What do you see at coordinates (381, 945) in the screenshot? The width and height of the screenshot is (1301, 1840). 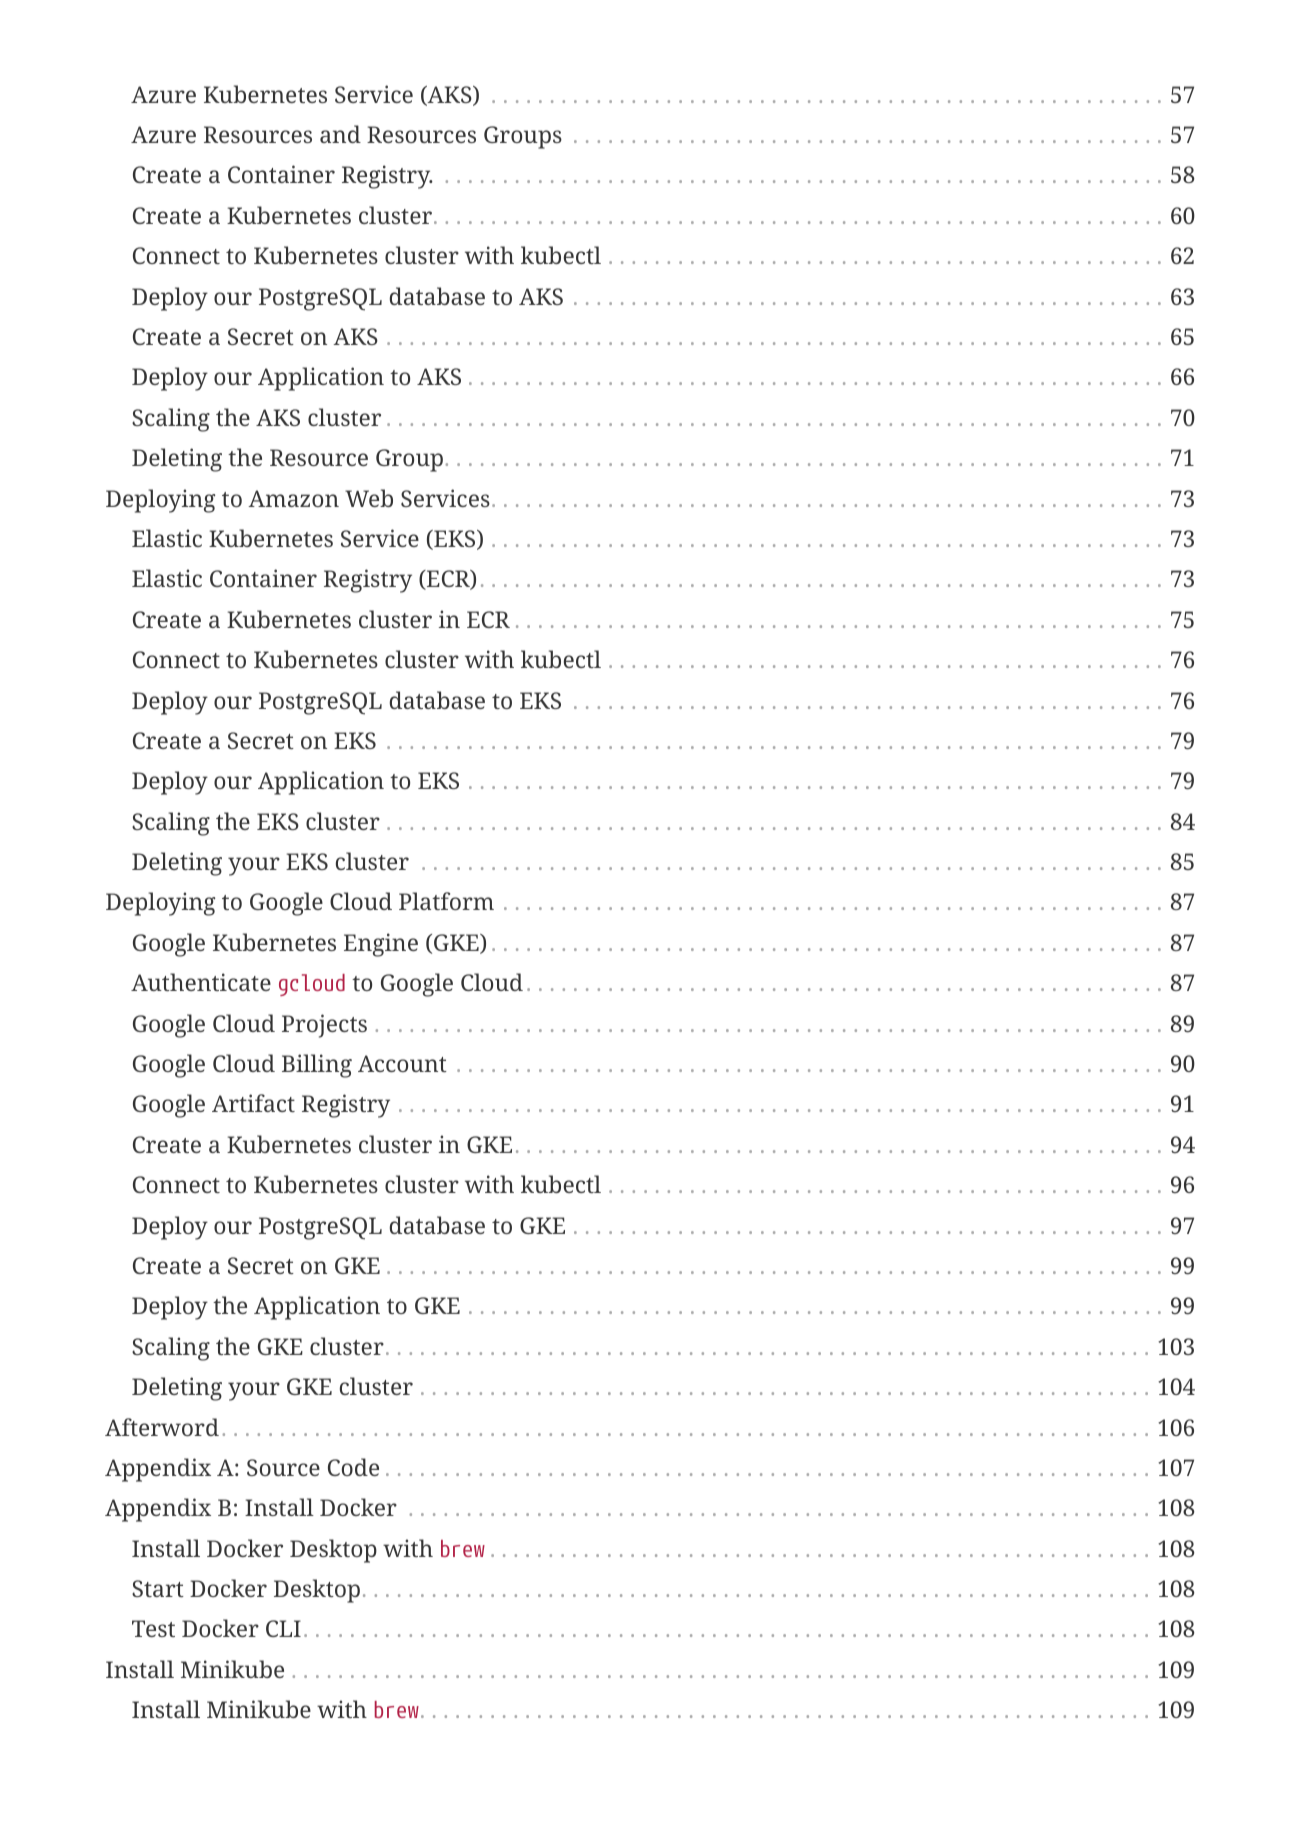 I see `Engine` at bounding box center [381, 945].
